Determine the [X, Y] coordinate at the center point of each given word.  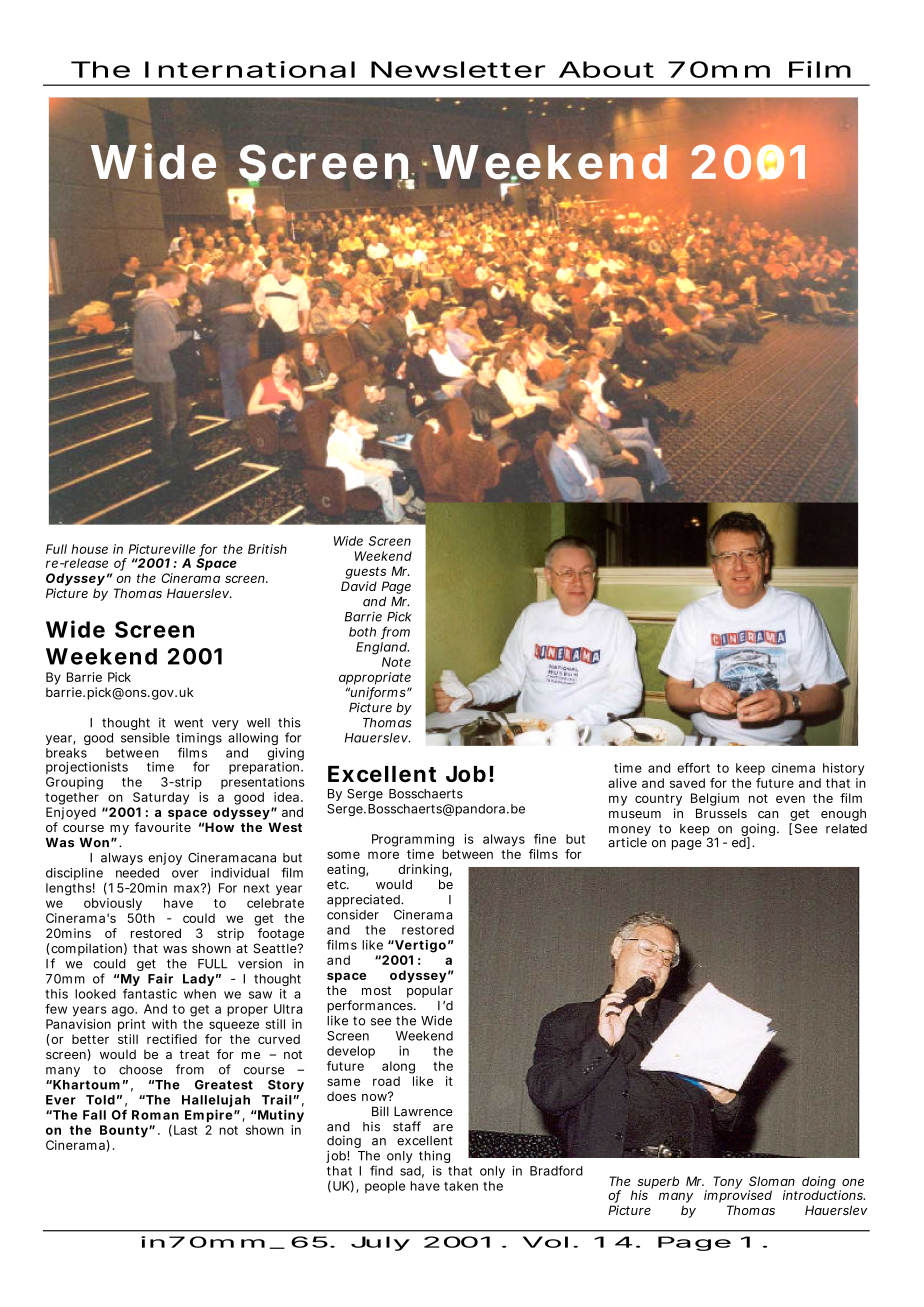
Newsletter [458, 69]
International [250, 69]
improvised [738, 1195]
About [606, 69]
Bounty [125, 1131]
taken [461, 1186]
